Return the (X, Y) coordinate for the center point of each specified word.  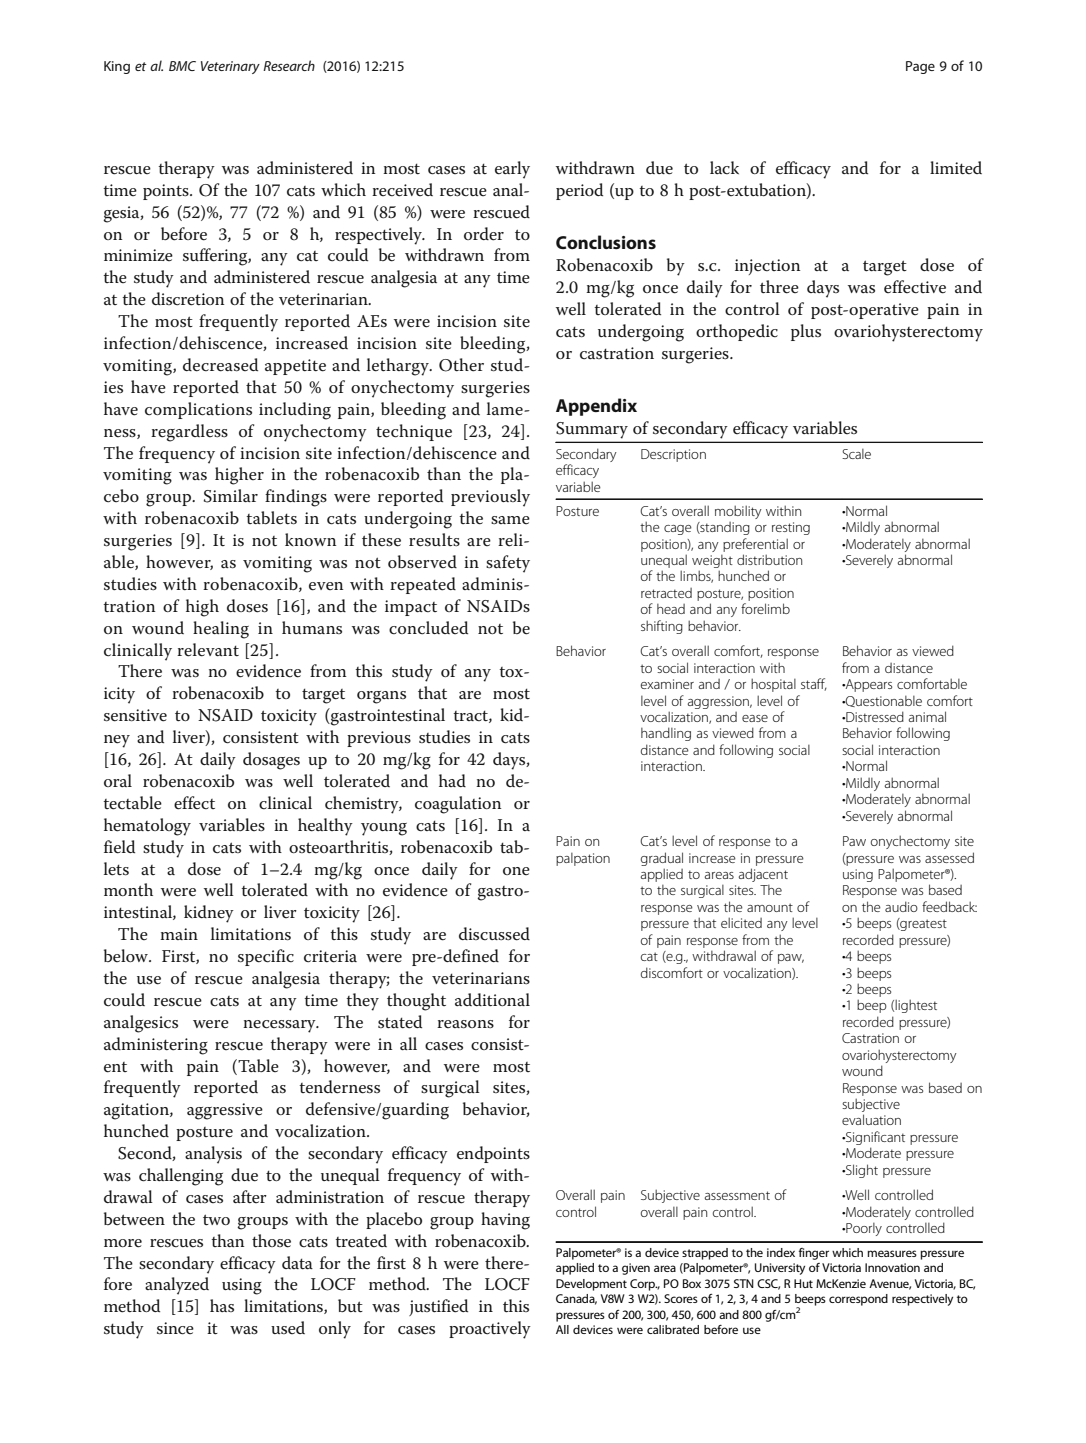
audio (901, 906)
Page (920, 67)
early (512, 170)
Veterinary (230, 67)
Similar (231, 496)
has (222, 1305)
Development (591, 1285)
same (510, 520)
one (516, 871)
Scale (856, 454)
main (179, 934)
